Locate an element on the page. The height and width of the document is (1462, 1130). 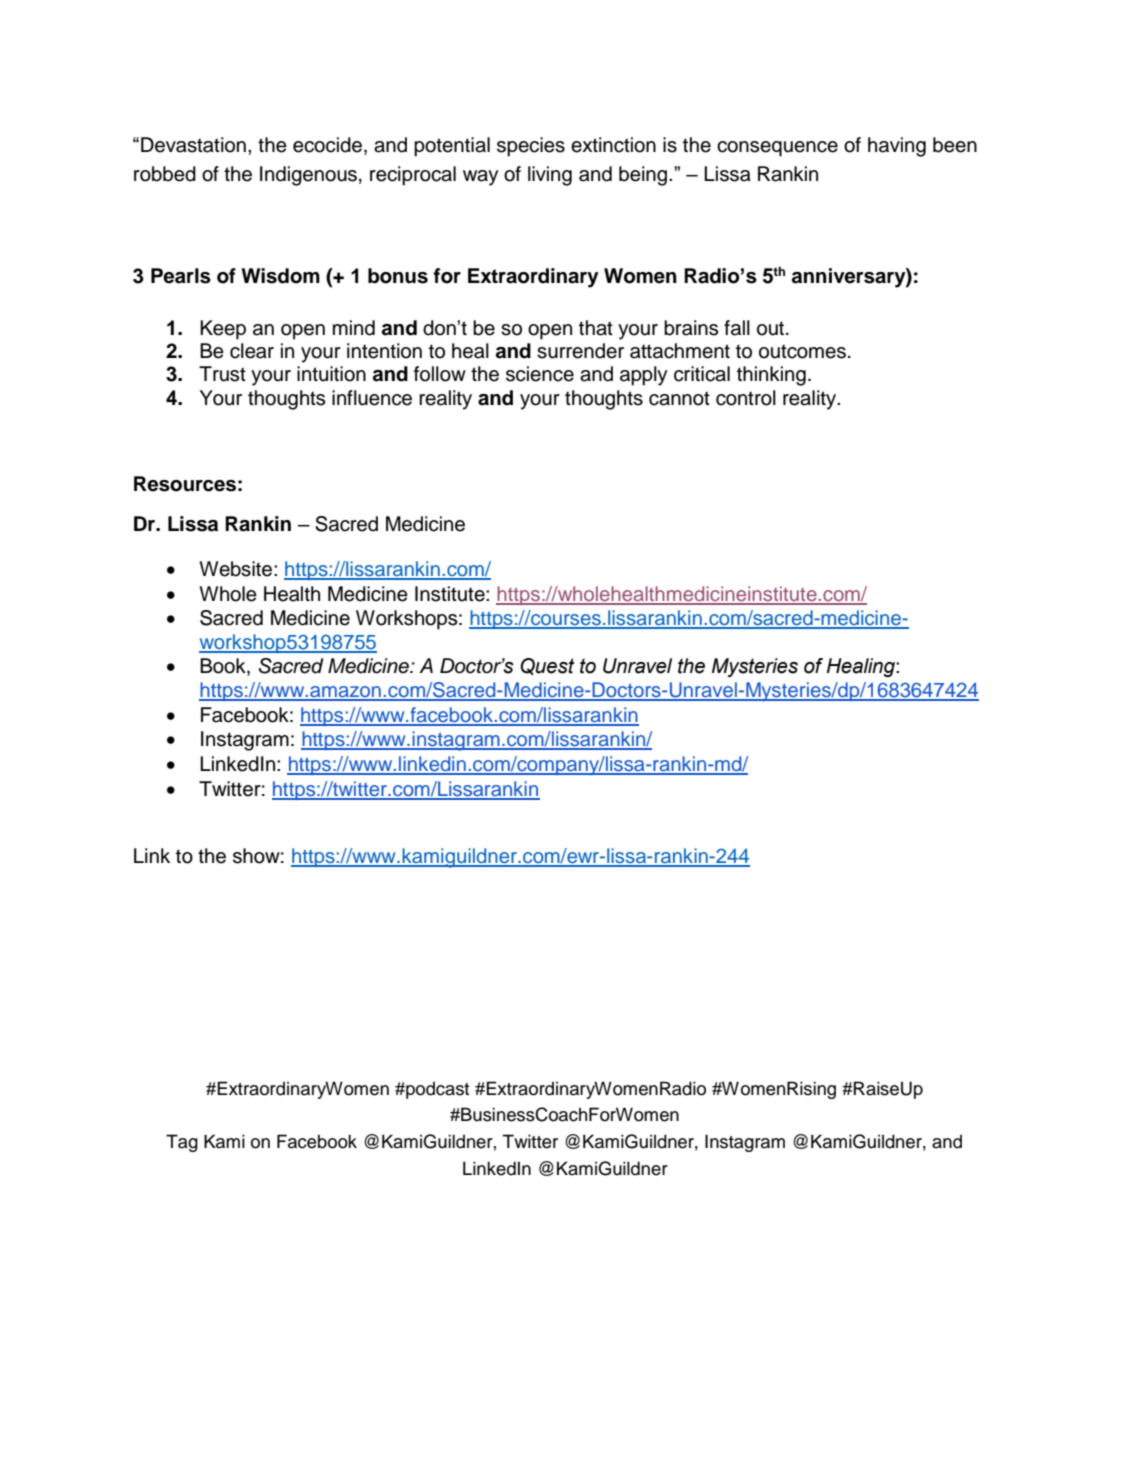
science is located at coordinates (540, 374).
